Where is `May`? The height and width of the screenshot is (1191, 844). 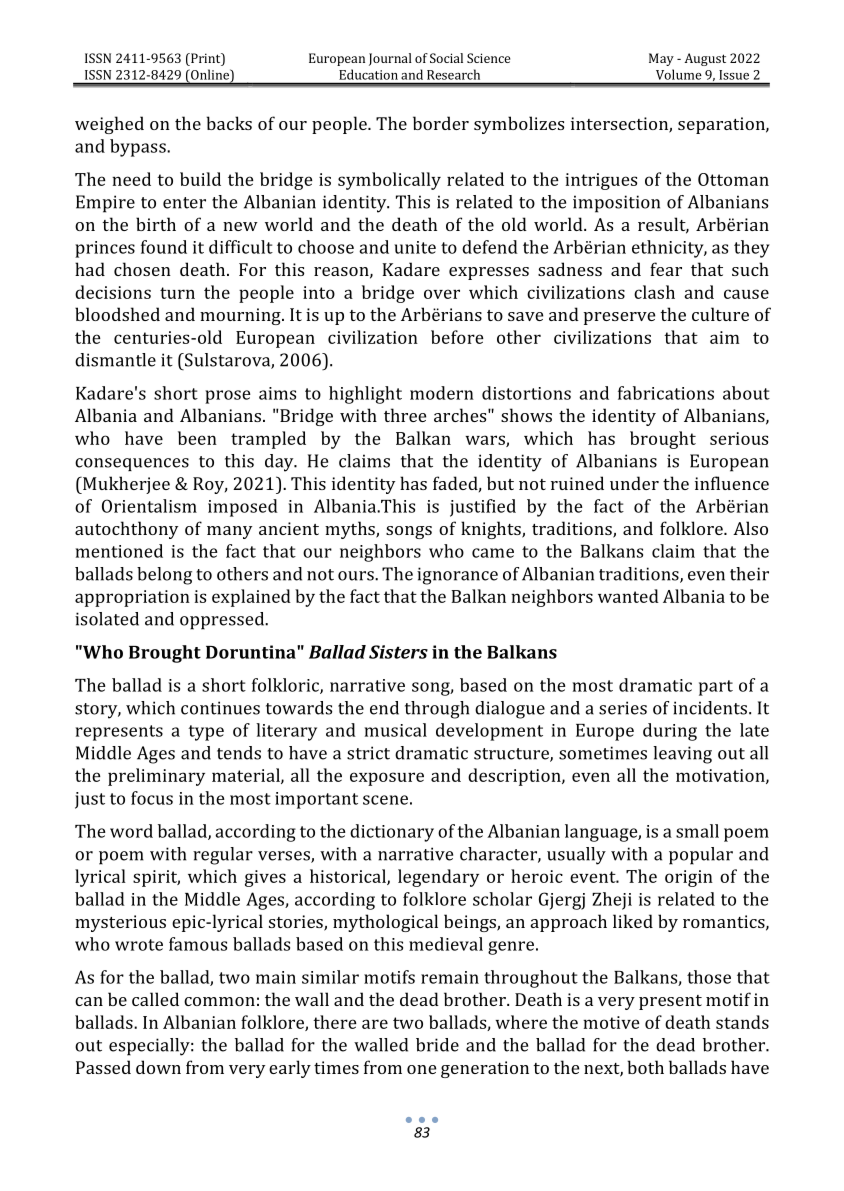 May is located at coordinates (661, 59).
